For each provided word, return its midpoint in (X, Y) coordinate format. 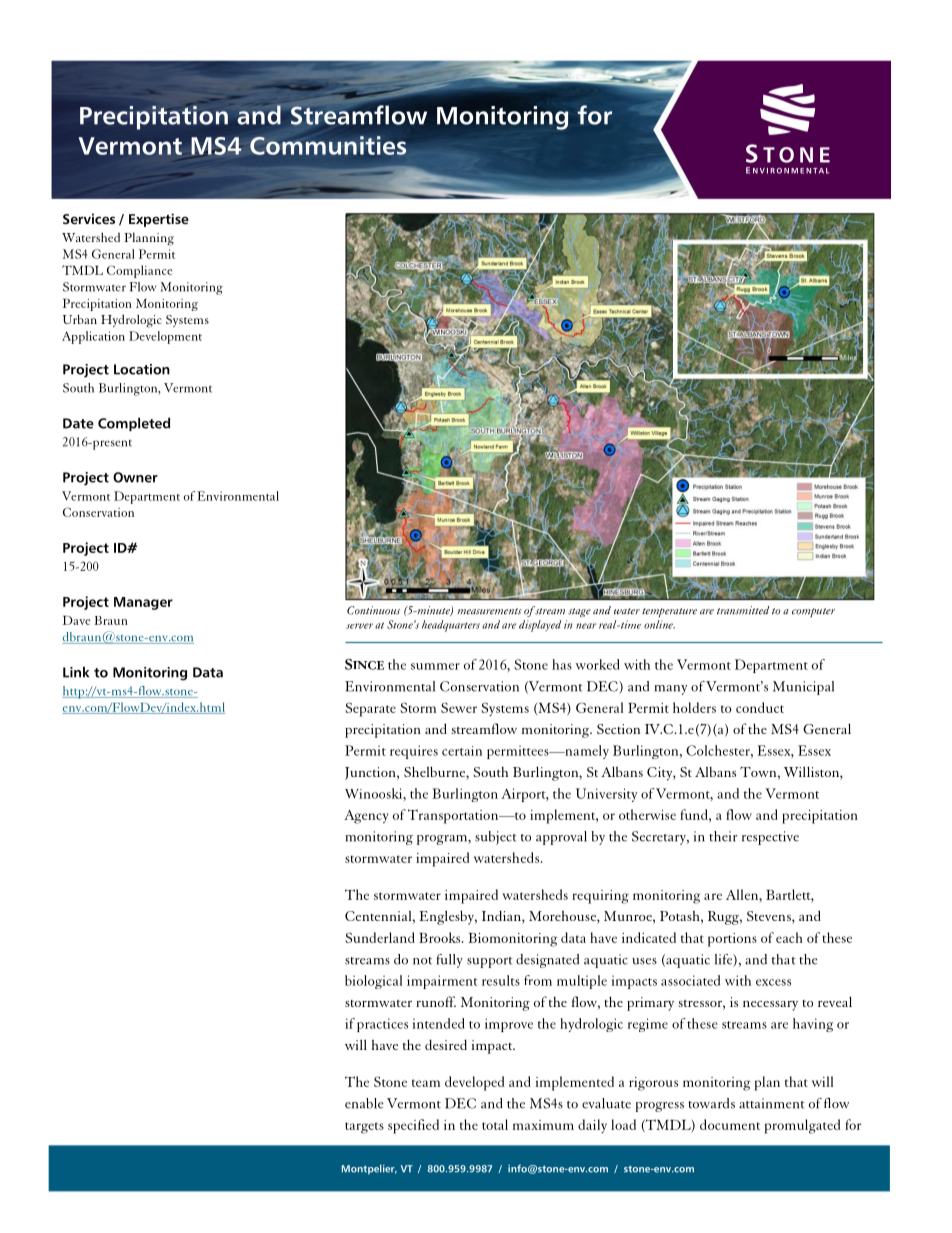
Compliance (139, 271)
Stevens (770, 917)
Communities (328, 145)
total (495, 1124)
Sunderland (380, 937)
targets (364, 1128)
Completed (134, 424)
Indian (502, 917)
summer (435, 666)
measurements (489, 611)
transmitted (743, 610)
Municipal (803, 688)
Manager (143, 603)
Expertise (159, 220)
